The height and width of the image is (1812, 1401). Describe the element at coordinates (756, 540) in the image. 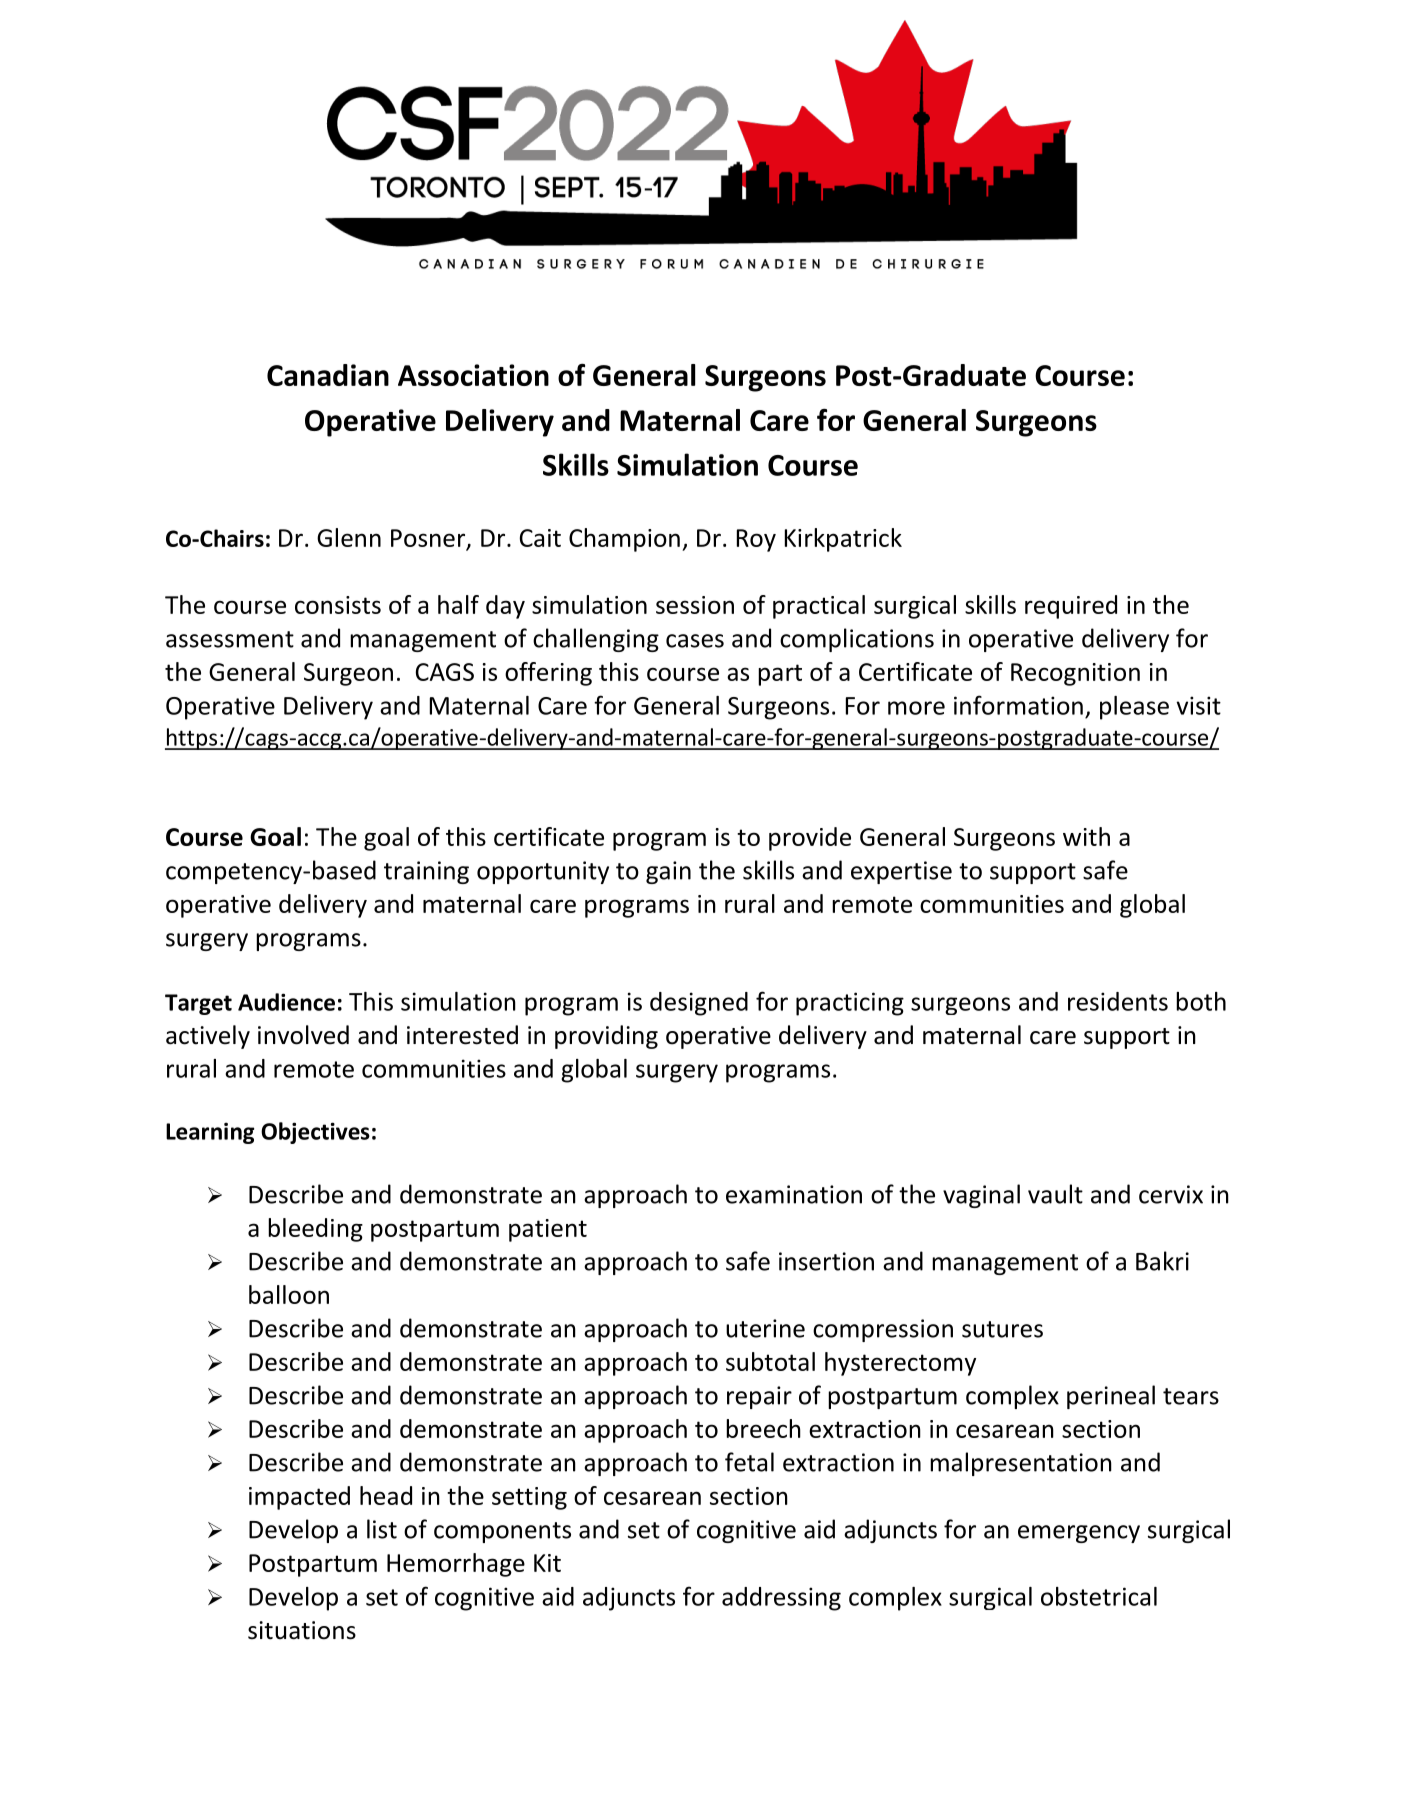

I see `Roy` at that location.
